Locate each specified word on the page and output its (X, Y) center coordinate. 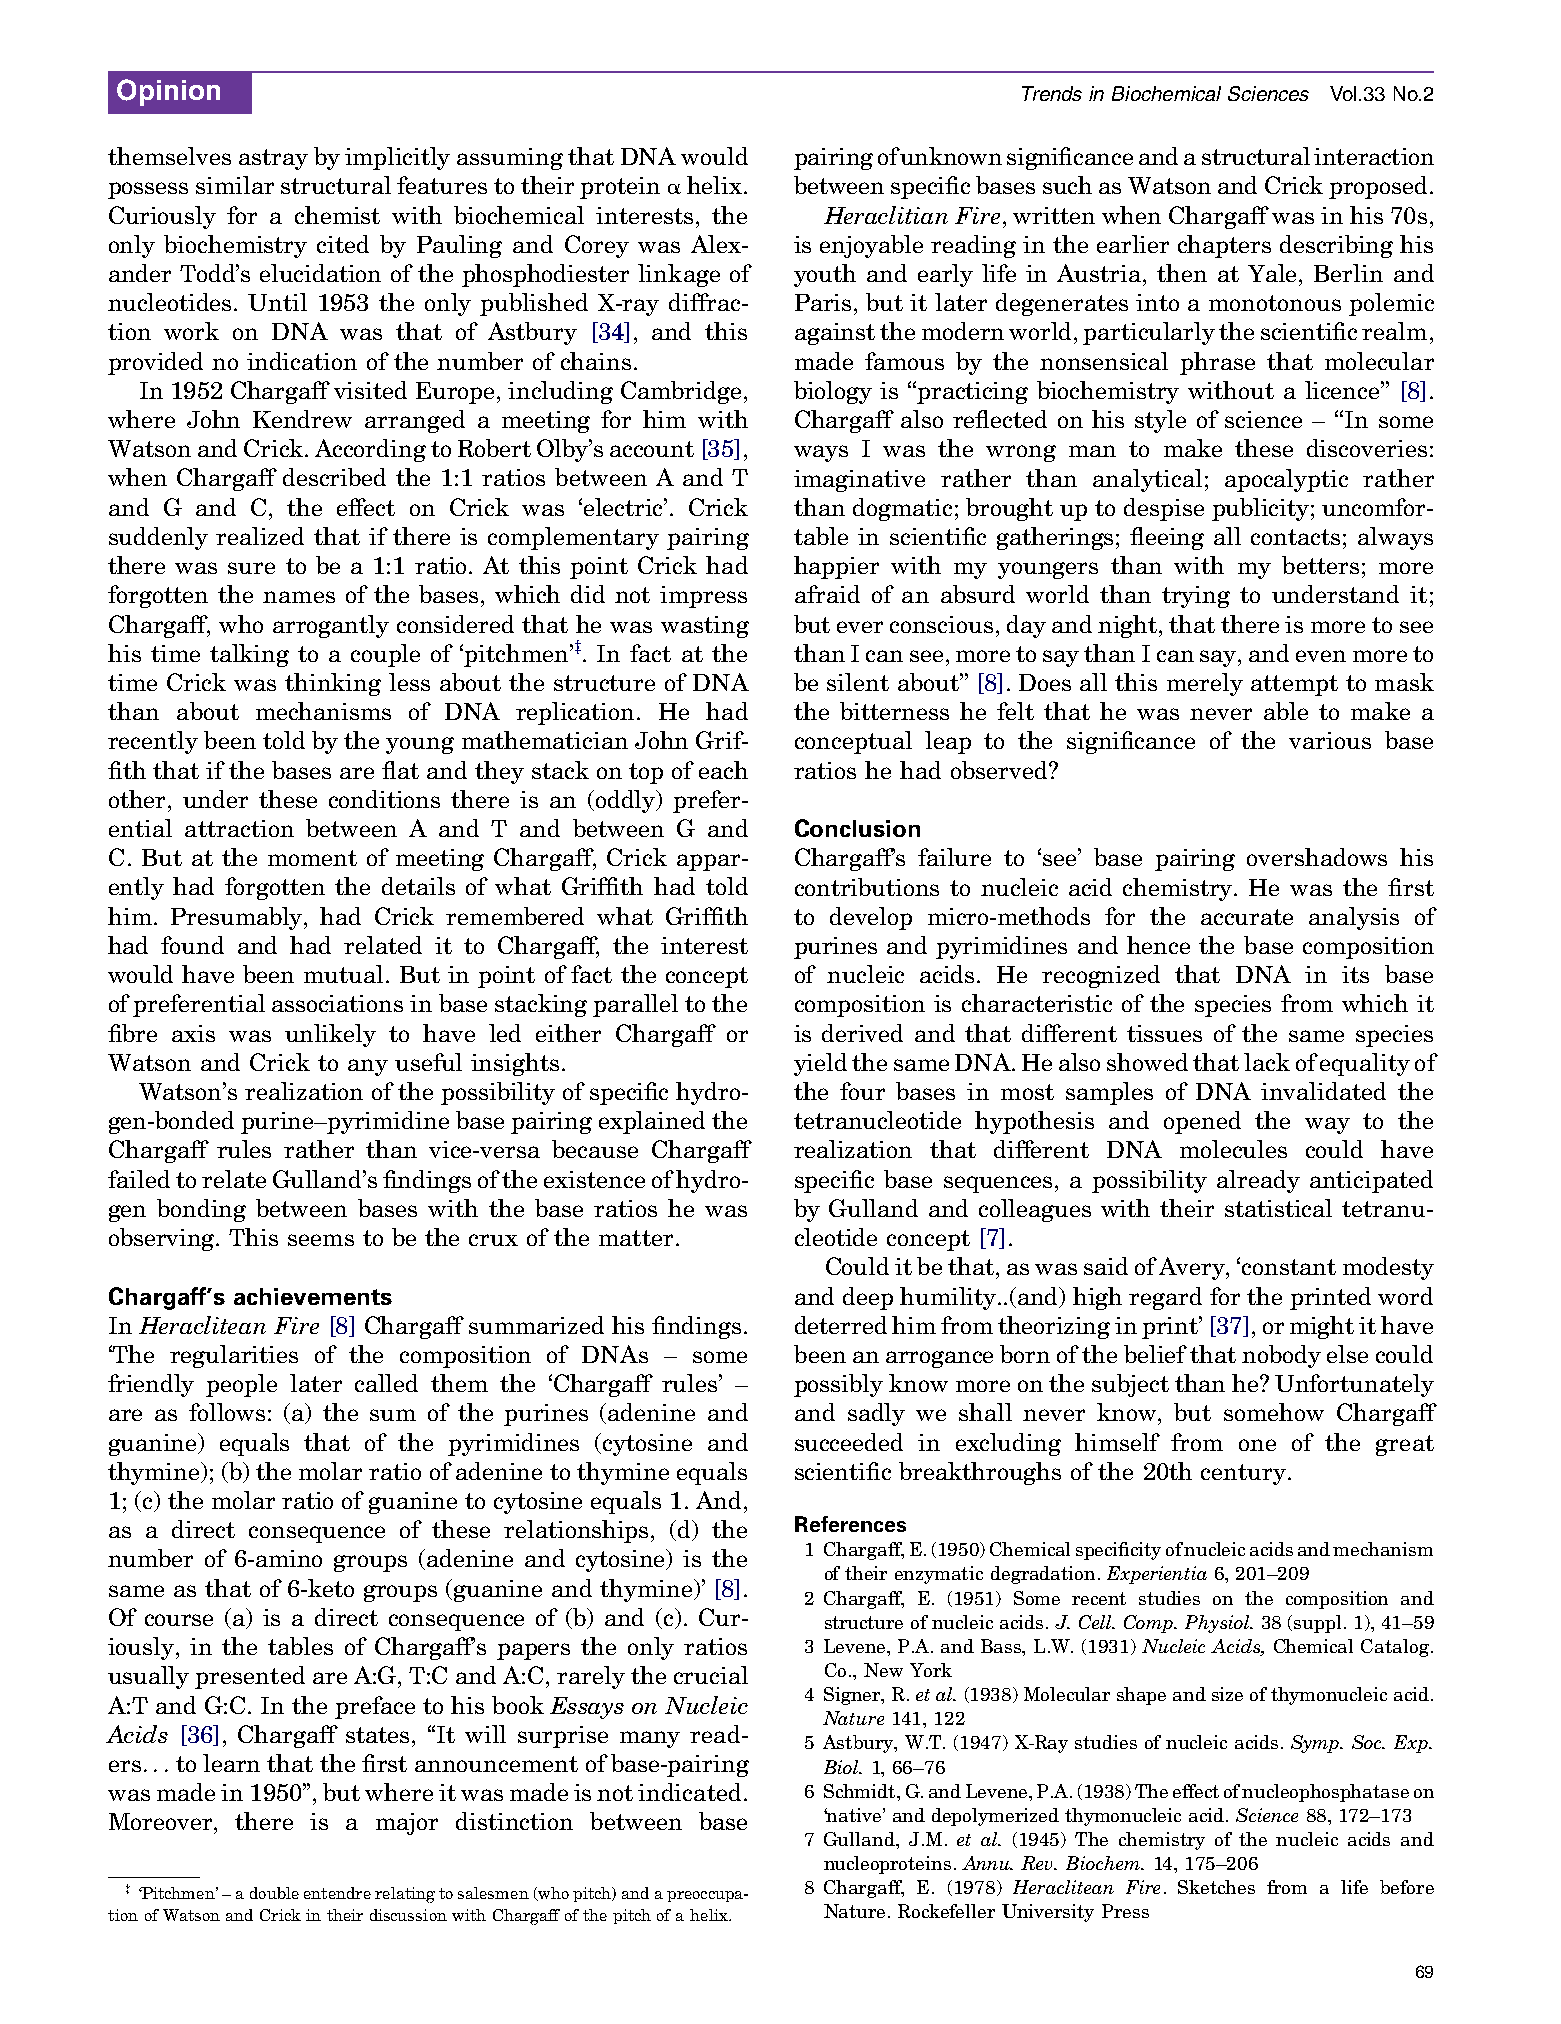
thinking (333, 684)
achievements (313, 1296)
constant (1289, 1267)
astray (273, 159)
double (274, 1893)
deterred (841, 1325)
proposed (1378, 187)
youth (825, 275)
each (723, 770)
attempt (1294, 685)
